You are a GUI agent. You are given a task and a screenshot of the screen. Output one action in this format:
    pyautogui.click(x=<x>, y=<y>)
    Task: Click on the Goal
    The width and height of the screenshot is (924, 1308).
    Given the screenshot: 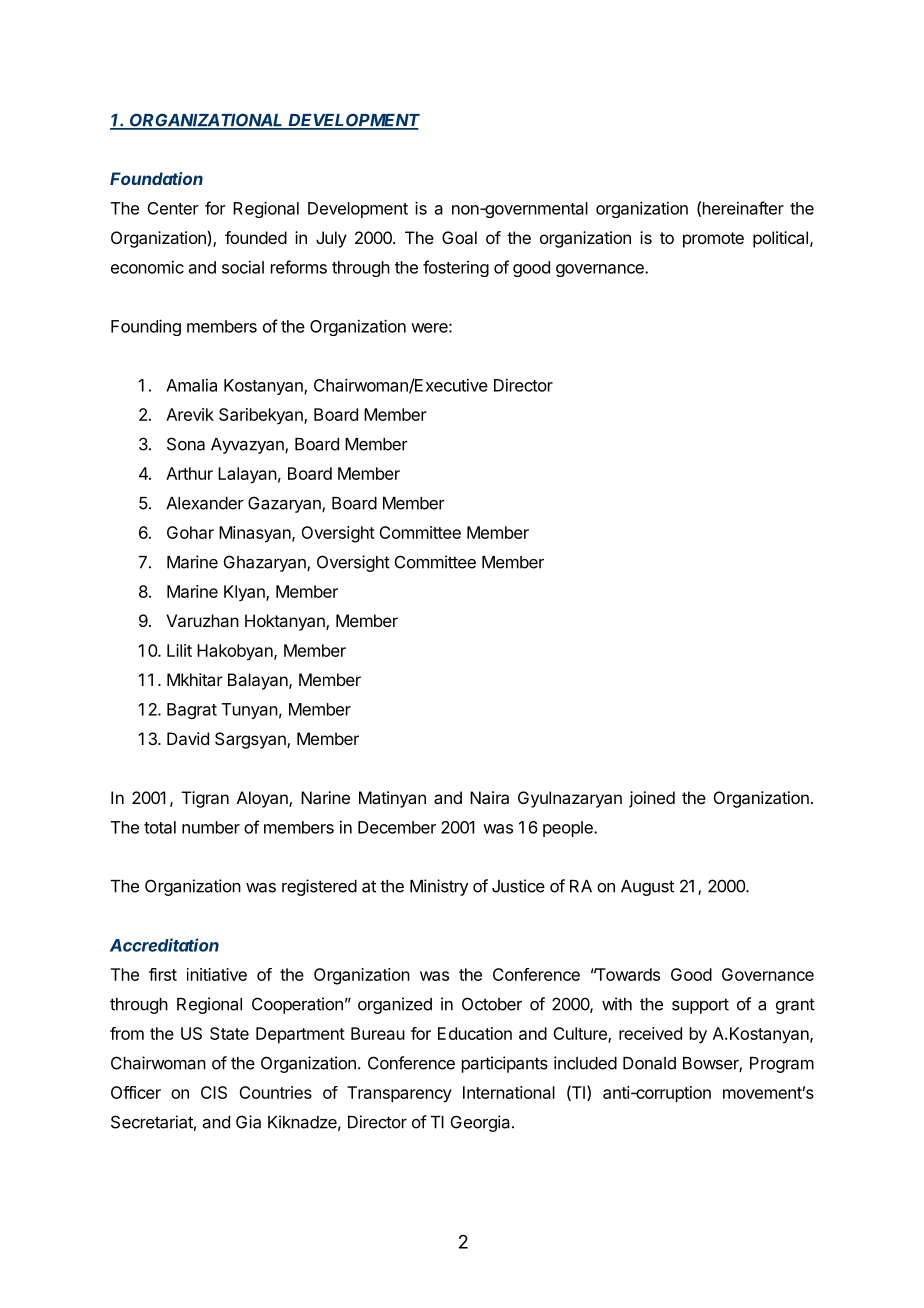 What is the action you would take?
    pyautogui.click(x=459, y=237)
